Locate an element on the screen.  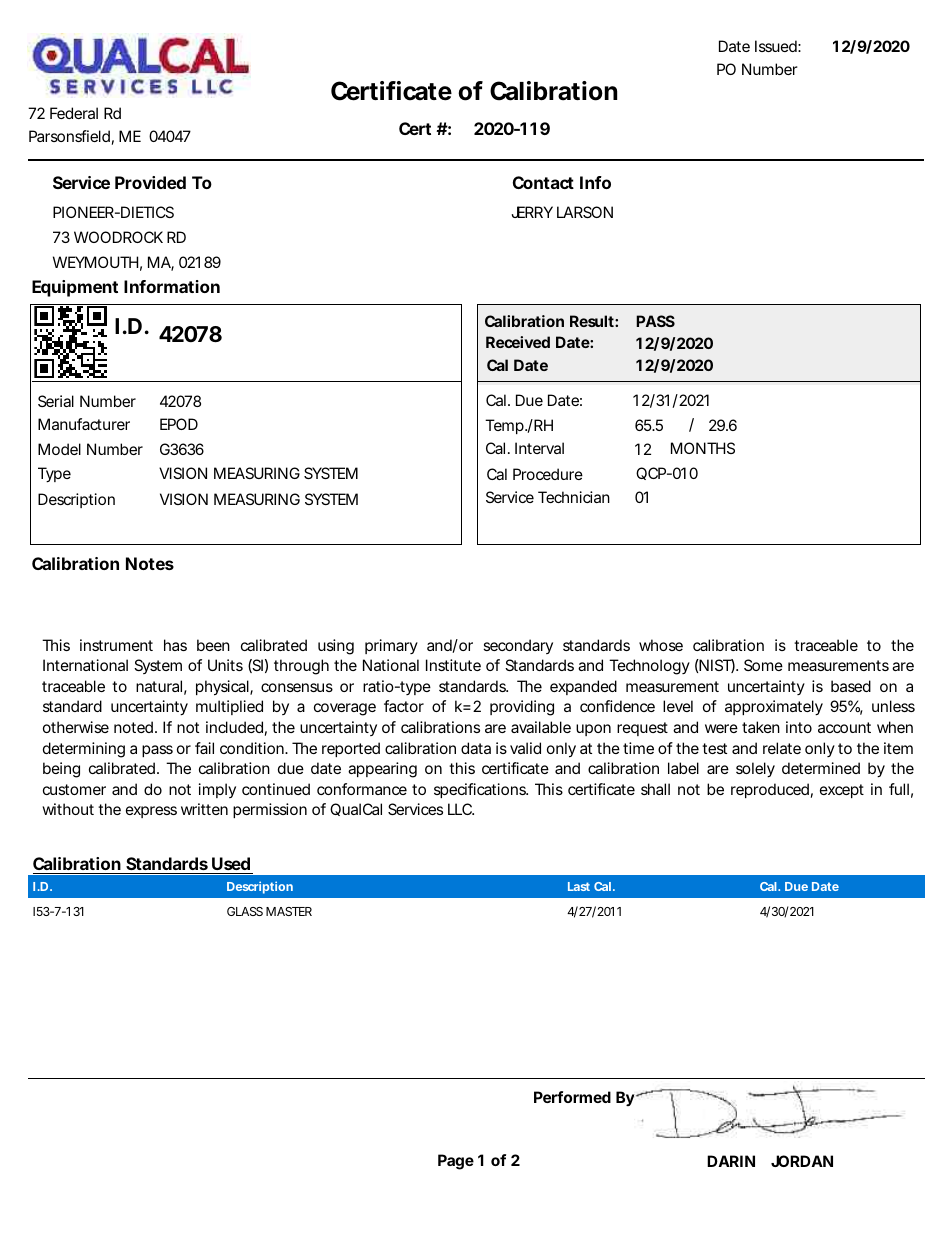
MONTHS is located at coordinates (703, 448).
